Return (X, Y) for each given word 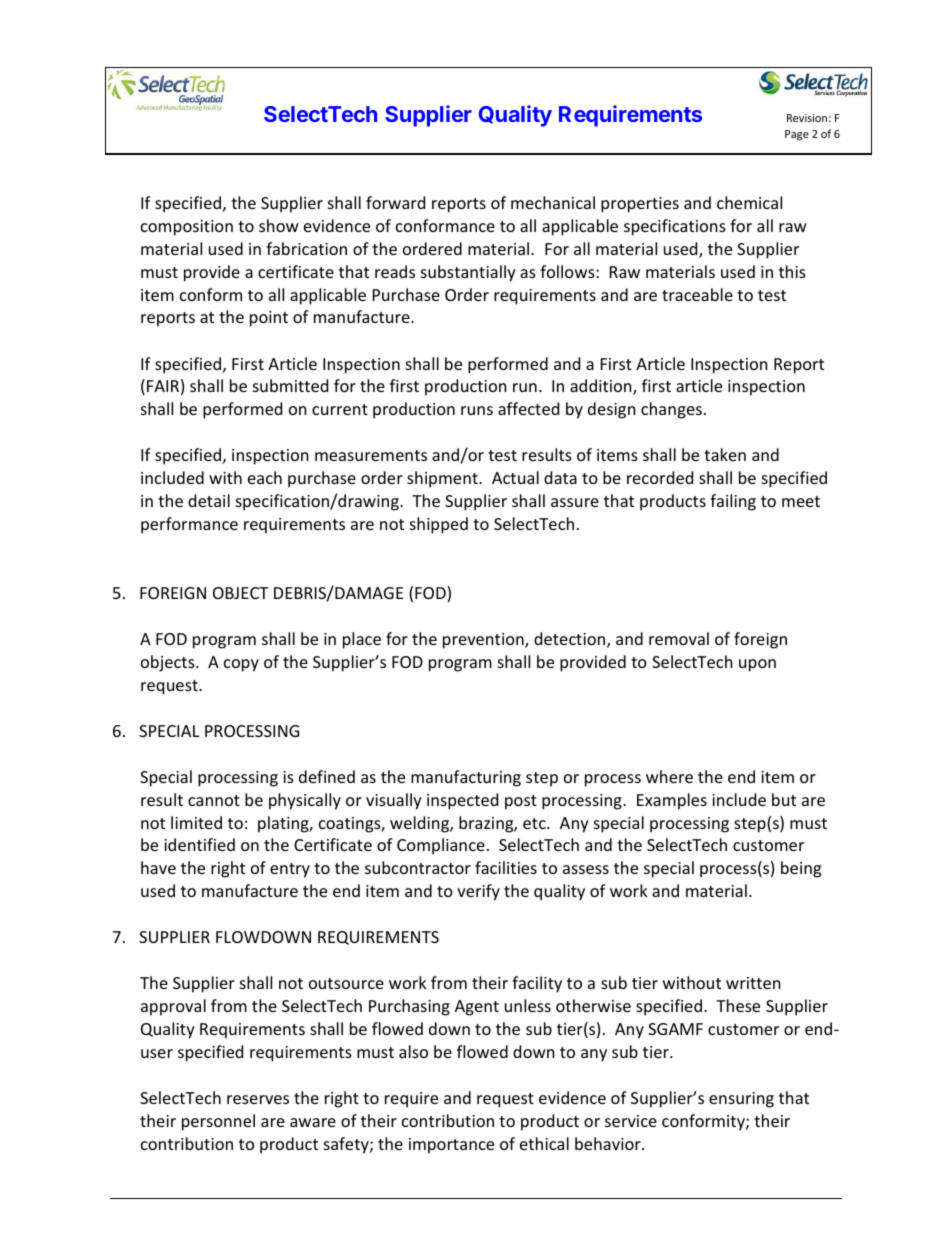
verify (478, 892)
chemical (749, 202)
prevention (484, 641)
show (279, 225)
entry (290, 870)
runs (477, 410)
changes (671, 410)
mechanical (553, 202)
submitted (290, 385)
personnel (218, 1122)
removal (679, 638)
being (801, 869)
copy (241, 665)
